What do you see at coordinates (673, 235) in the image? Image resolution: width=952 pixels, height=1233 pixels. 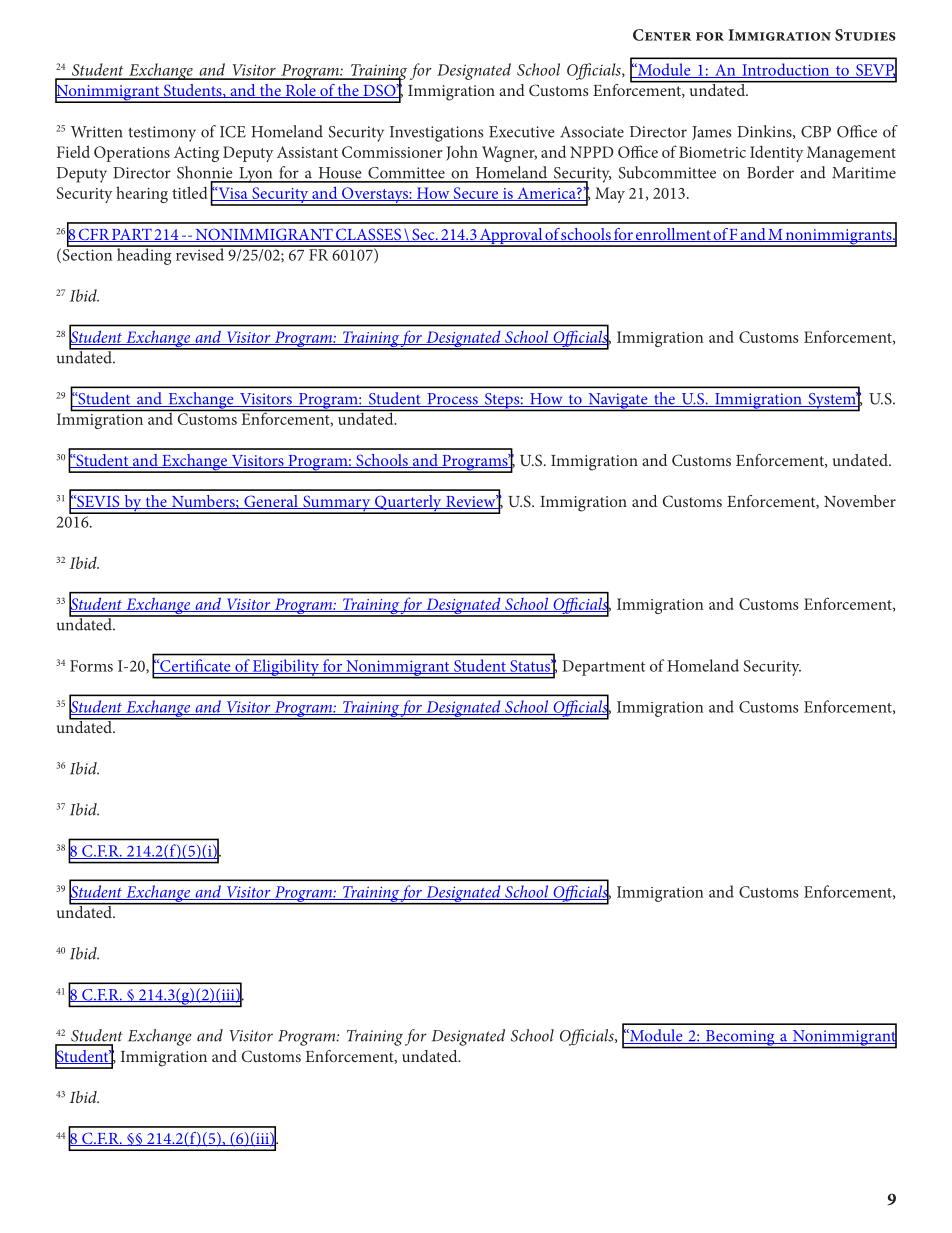 I see `enrollment` at bounding box center [673, 235].
